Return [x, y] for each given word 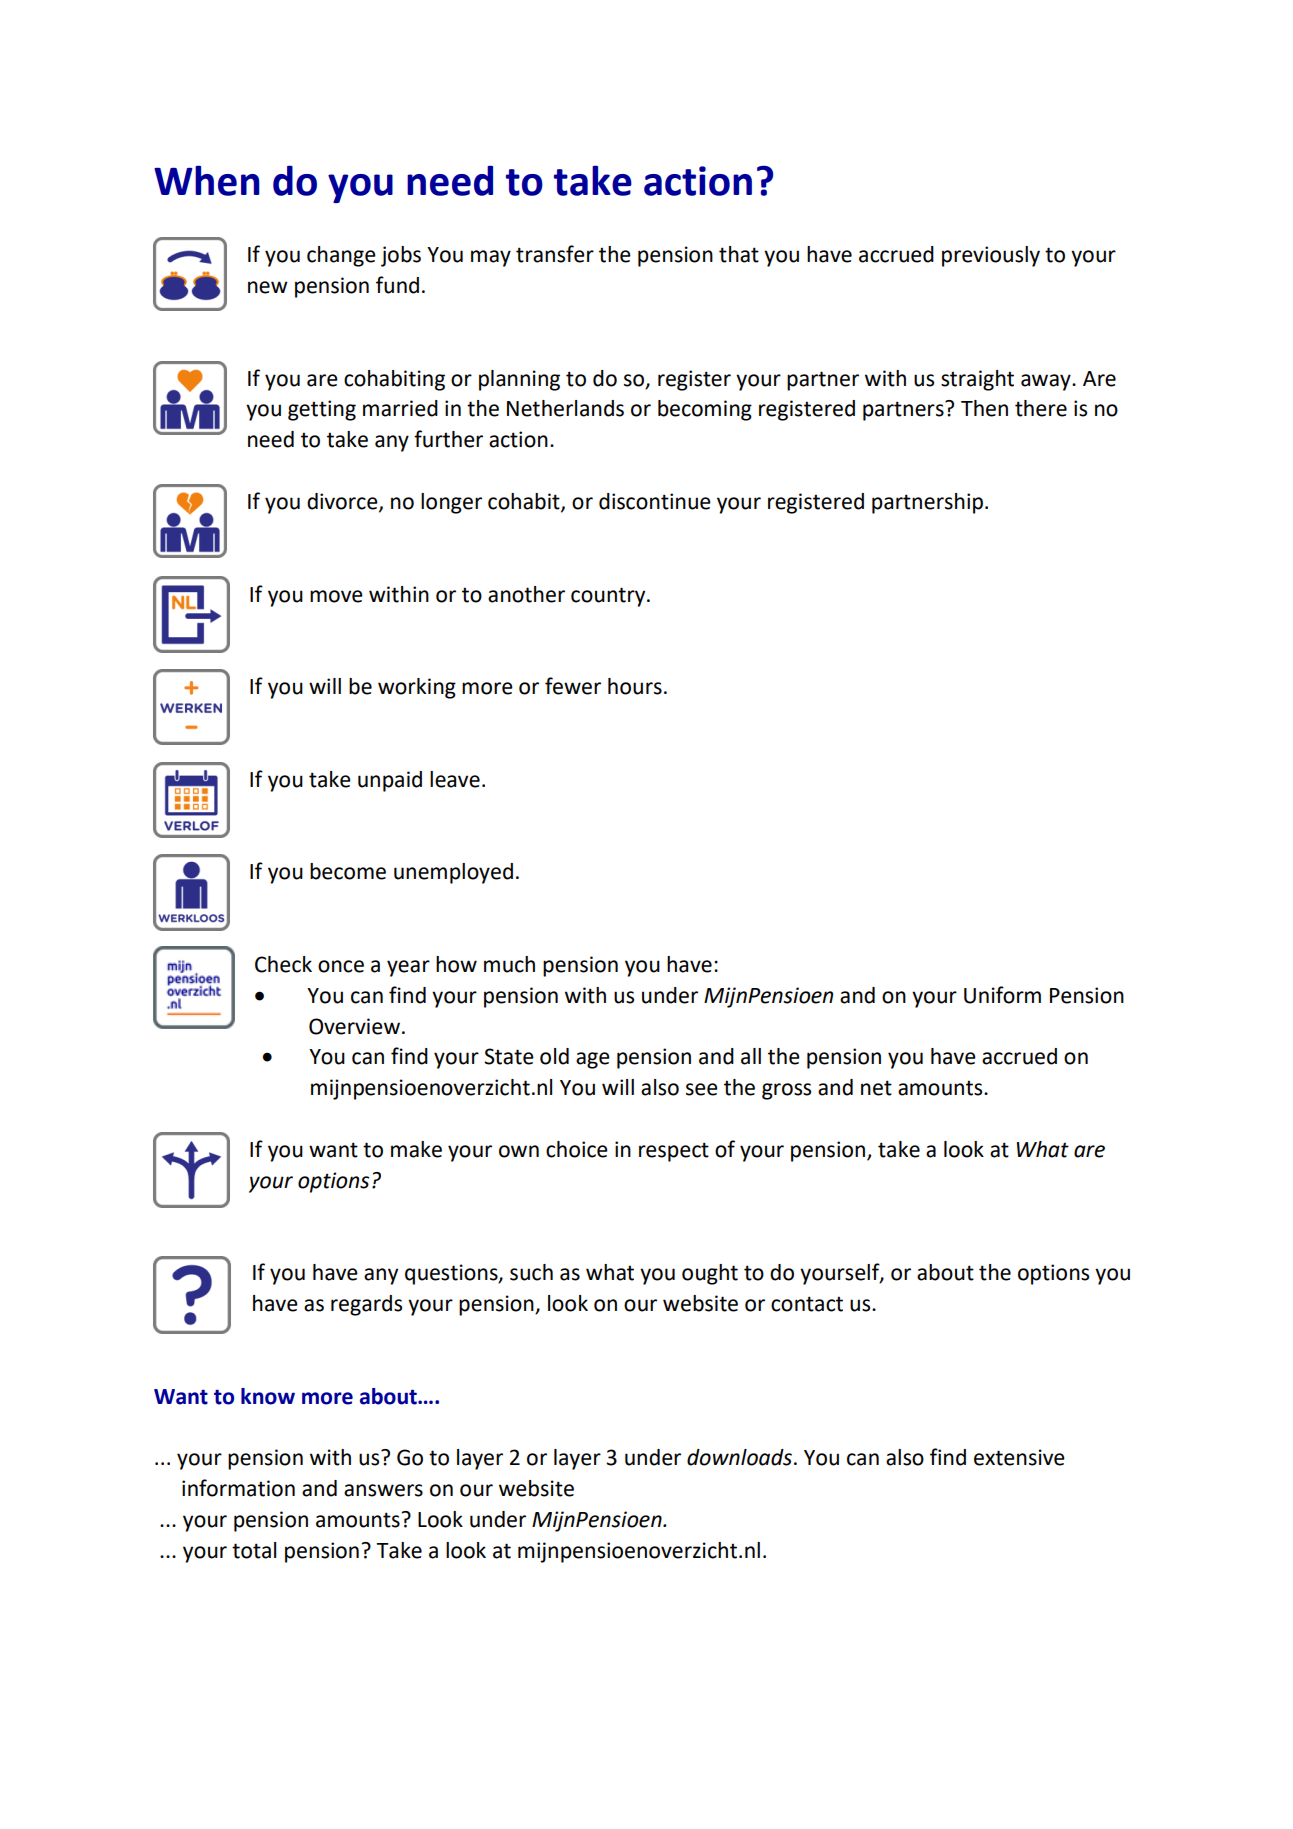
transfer [555, 254]
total [254, 1550]
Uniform [1002, 995]
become [348, 871]
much [509, 964]
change [341, 256]
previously [991, 256]
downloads [739, 1457]
